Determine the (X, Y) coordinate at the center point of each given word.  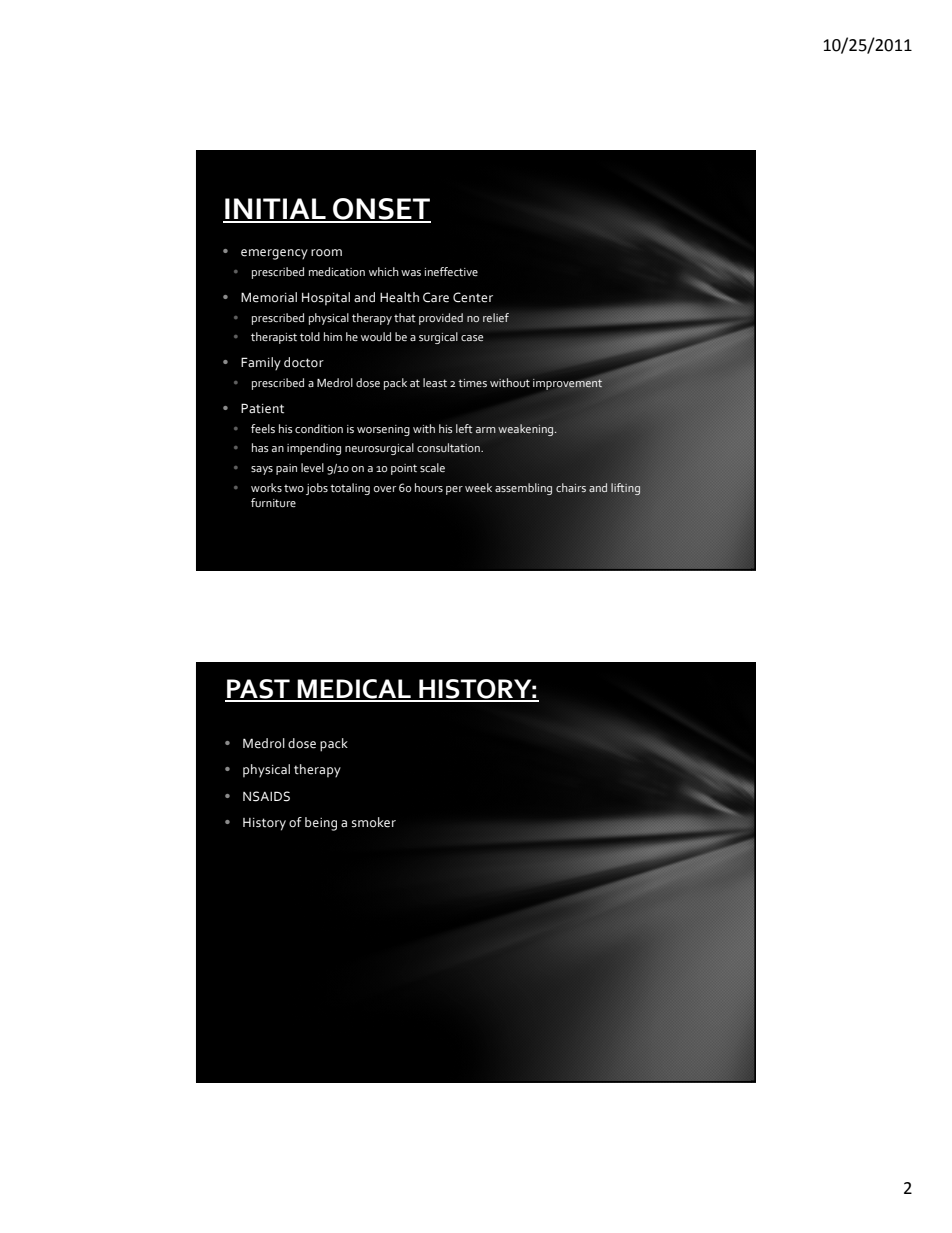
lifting (625, 489)
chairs (571, 487)
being (321, 824)
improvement (568, 384)
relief (496, 317)
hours (429, 487)
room (326, 253)
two (294, 488)
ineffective (451, 271)
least (435, 382)
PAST (258, 690)
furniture (273, 502)
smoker (374, 822)
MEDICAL (354, 690)
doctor (304, 362)
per (454, 490)
